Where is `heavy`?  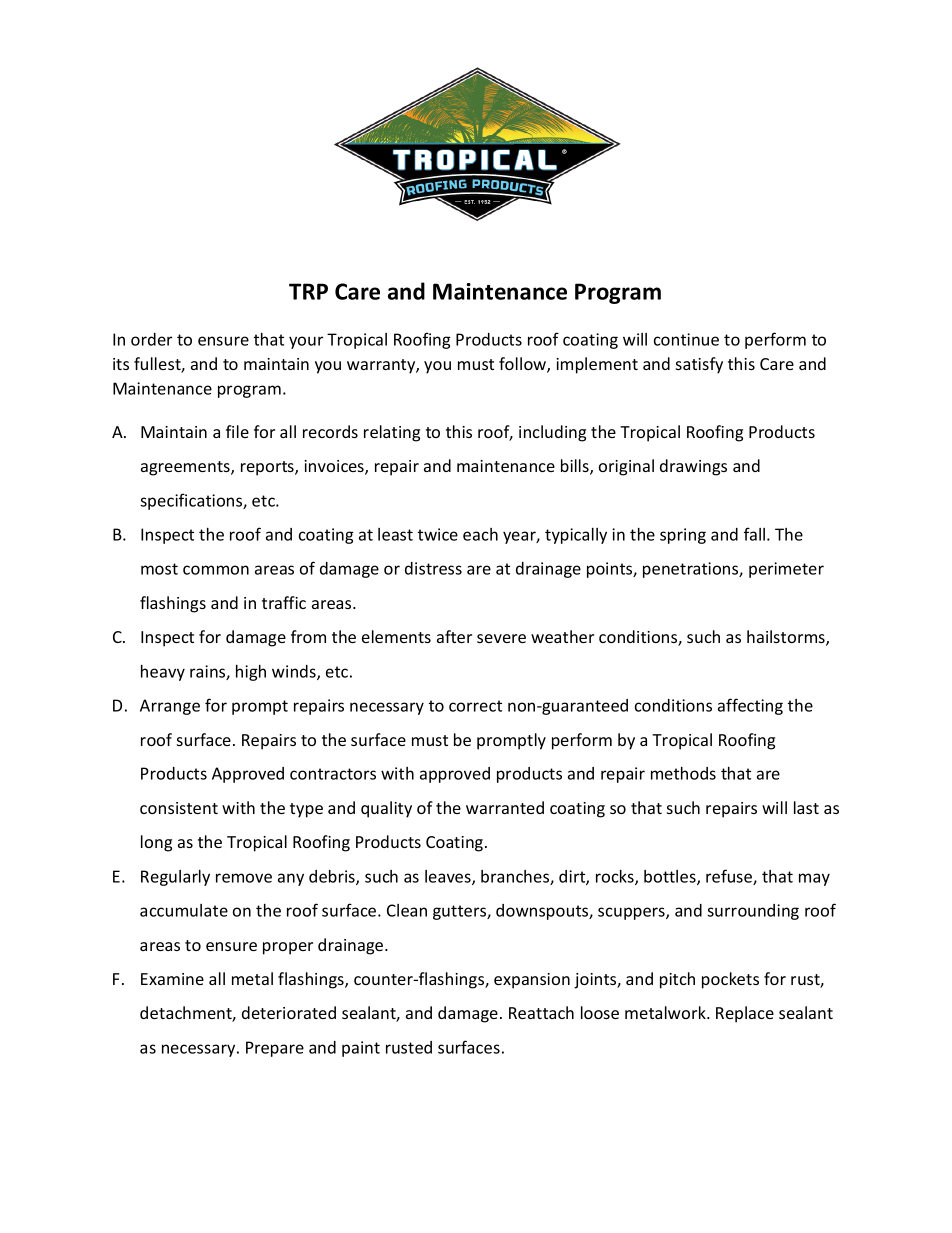 heavy is located at coordinates (163, 673).
